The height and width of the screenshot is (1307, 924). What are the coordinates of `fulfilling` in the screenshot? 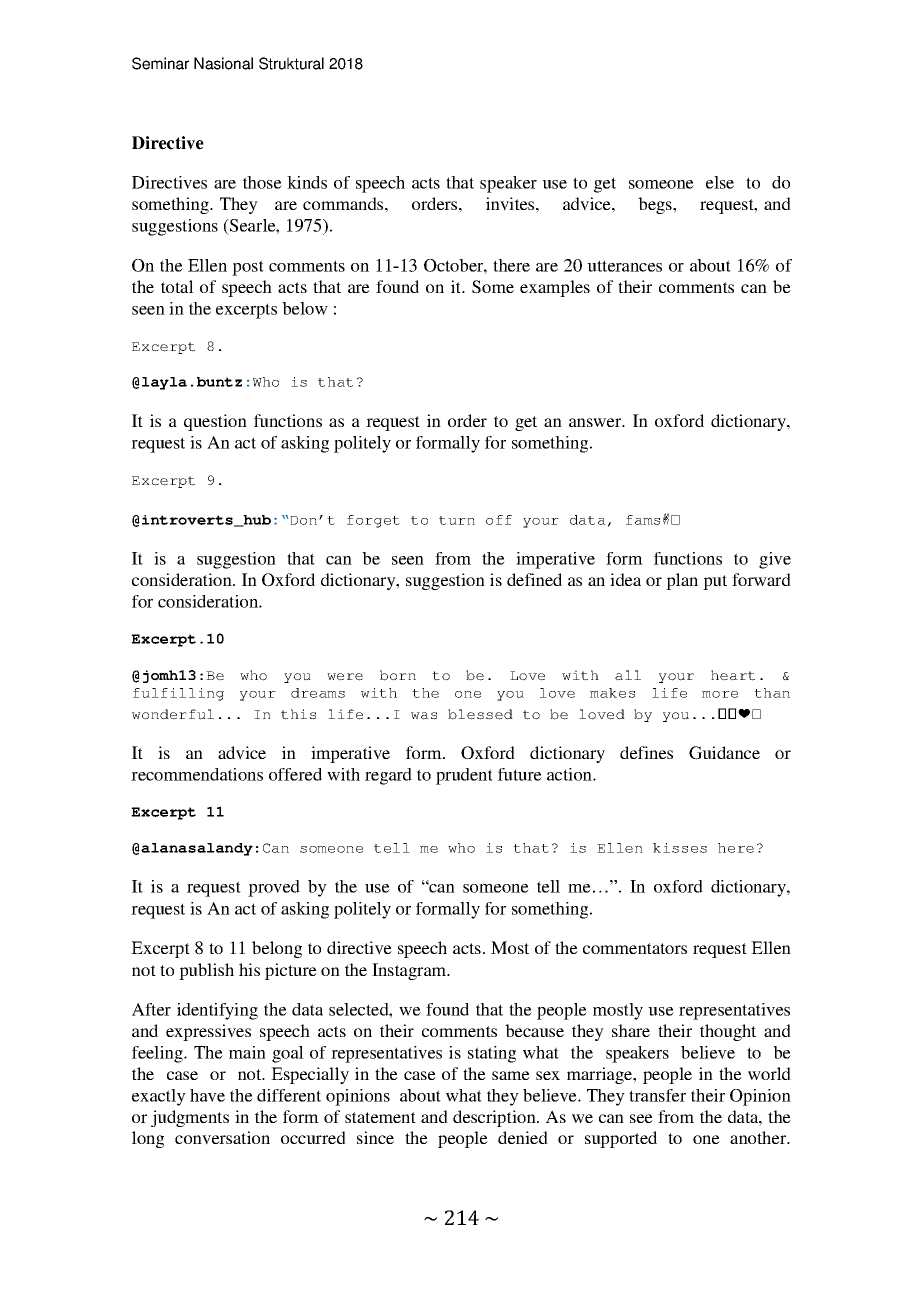 It's located at (178, 694).
